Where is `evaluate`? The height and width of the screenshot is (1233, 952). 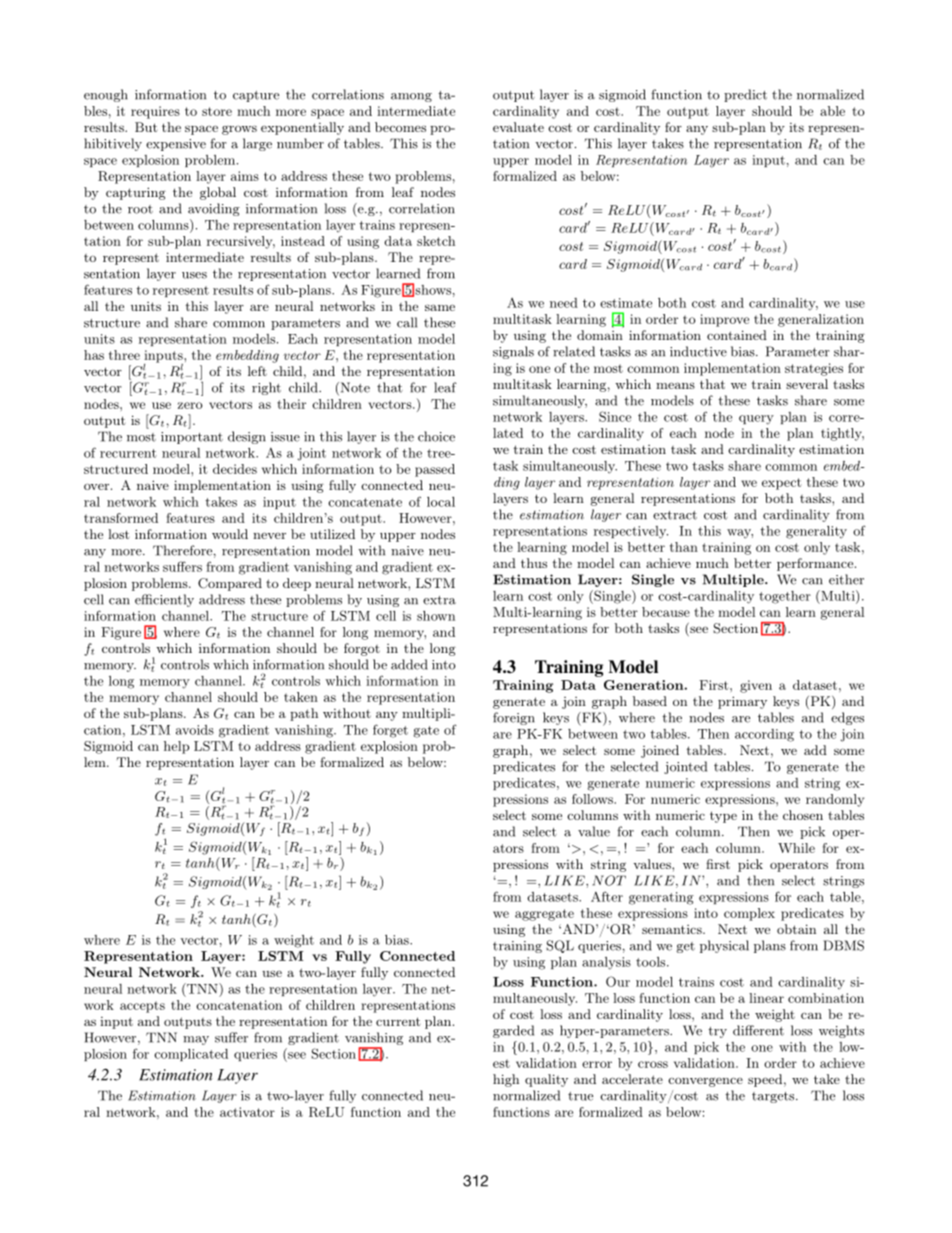 evaluate is located at coordinates (518, 127).
